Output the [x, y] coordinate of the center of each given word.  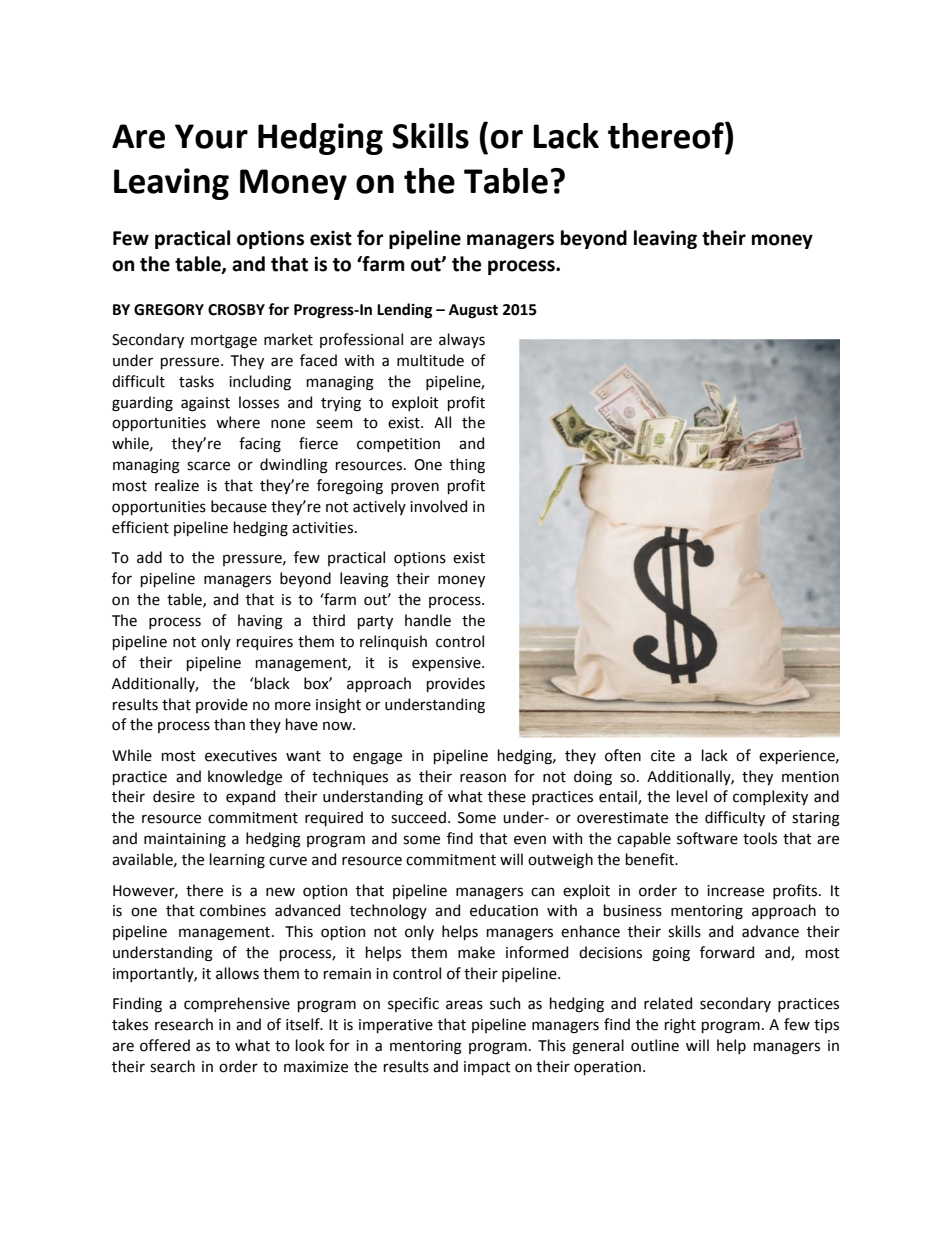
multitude [430, 360]
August [473, 311]
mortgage [224, 342]
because [239, 506]
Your [211, 136]
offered [165, 1045]
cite [663, 756]
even [530, 840]
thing [467, 466]
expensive [447, 664]
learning [237, 861]
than [229, 724]
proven [415, 488]
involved [438, 506]
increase [735, 891]
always [462, 340]
